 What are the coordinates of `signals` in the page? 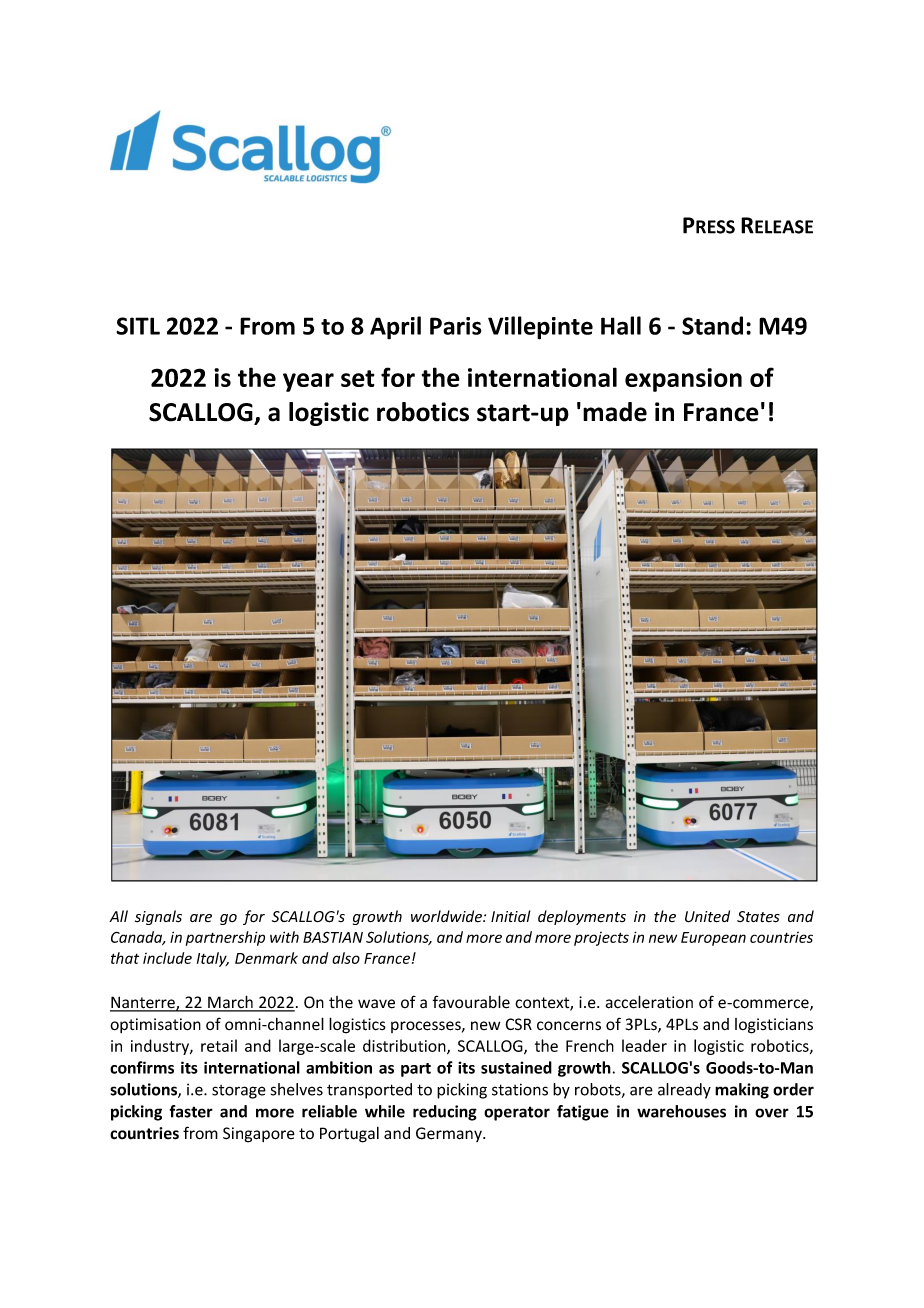 It's located at (158, 917).
